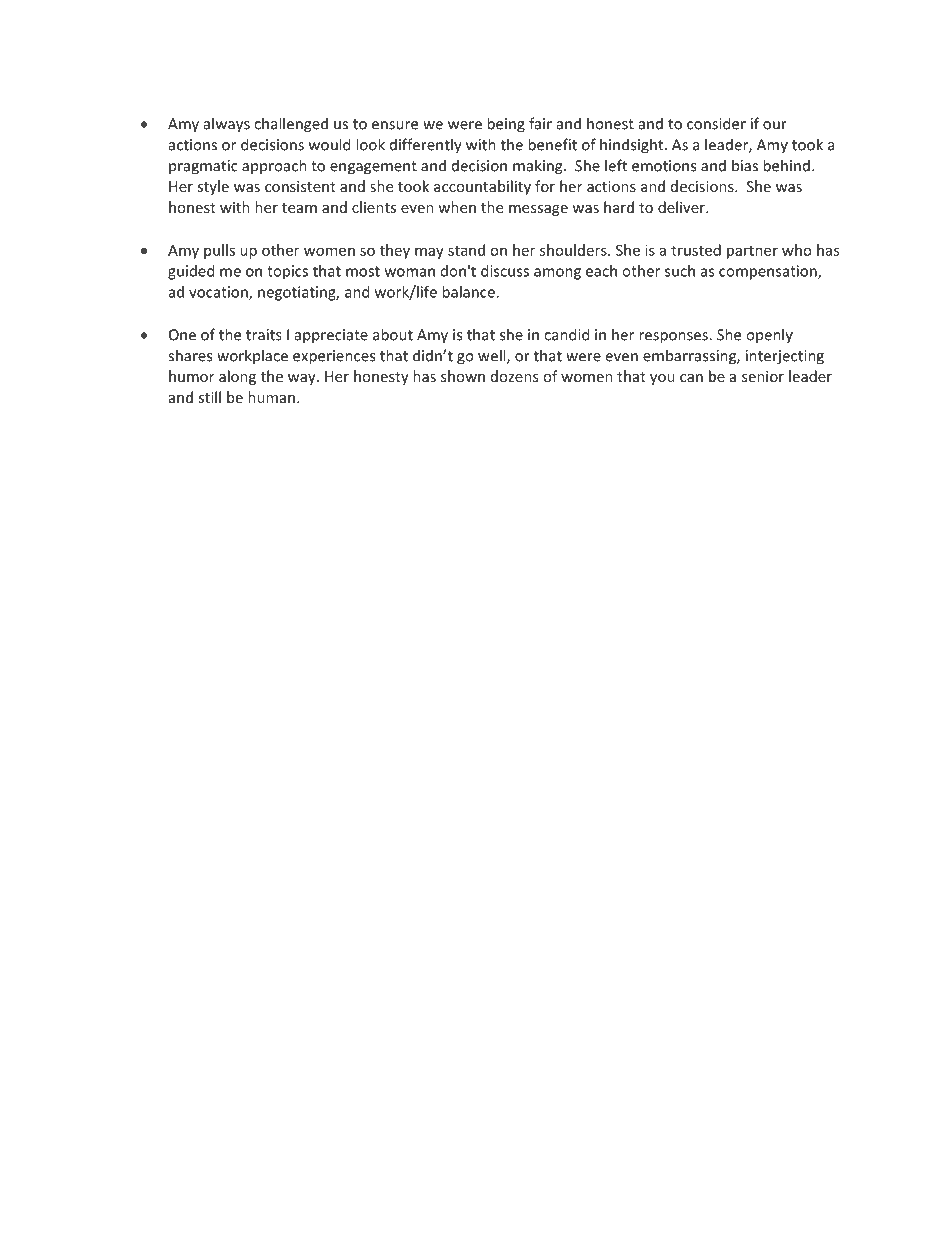 The width and height of the screenshot is (952, 1233). What do you see at coordinates (291, 125) in the screenshot?
I see `challenged` at bounding box center [291, 125].
